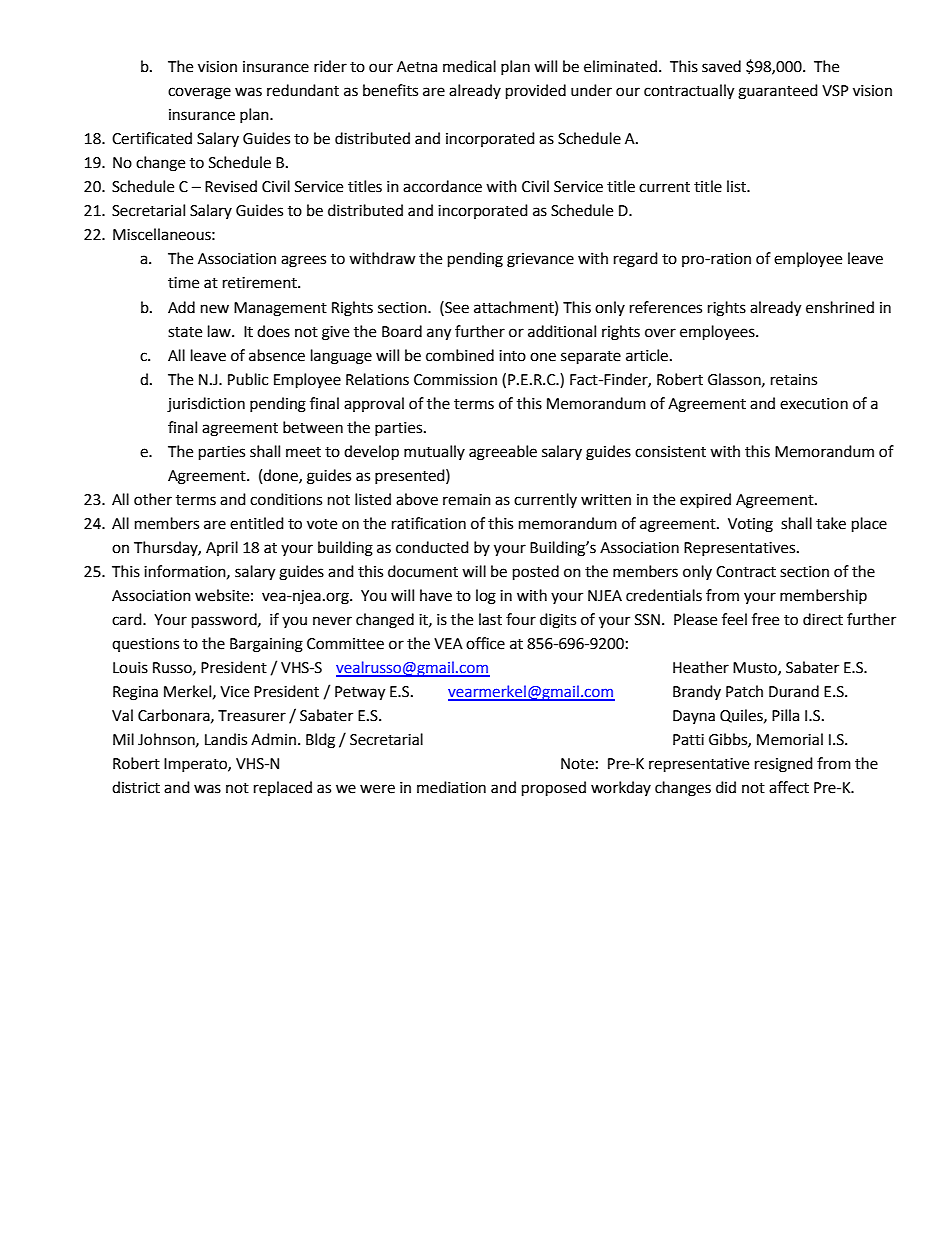  Describe the element at coordinates (765, 619) in the document. I see `free` at that location.
